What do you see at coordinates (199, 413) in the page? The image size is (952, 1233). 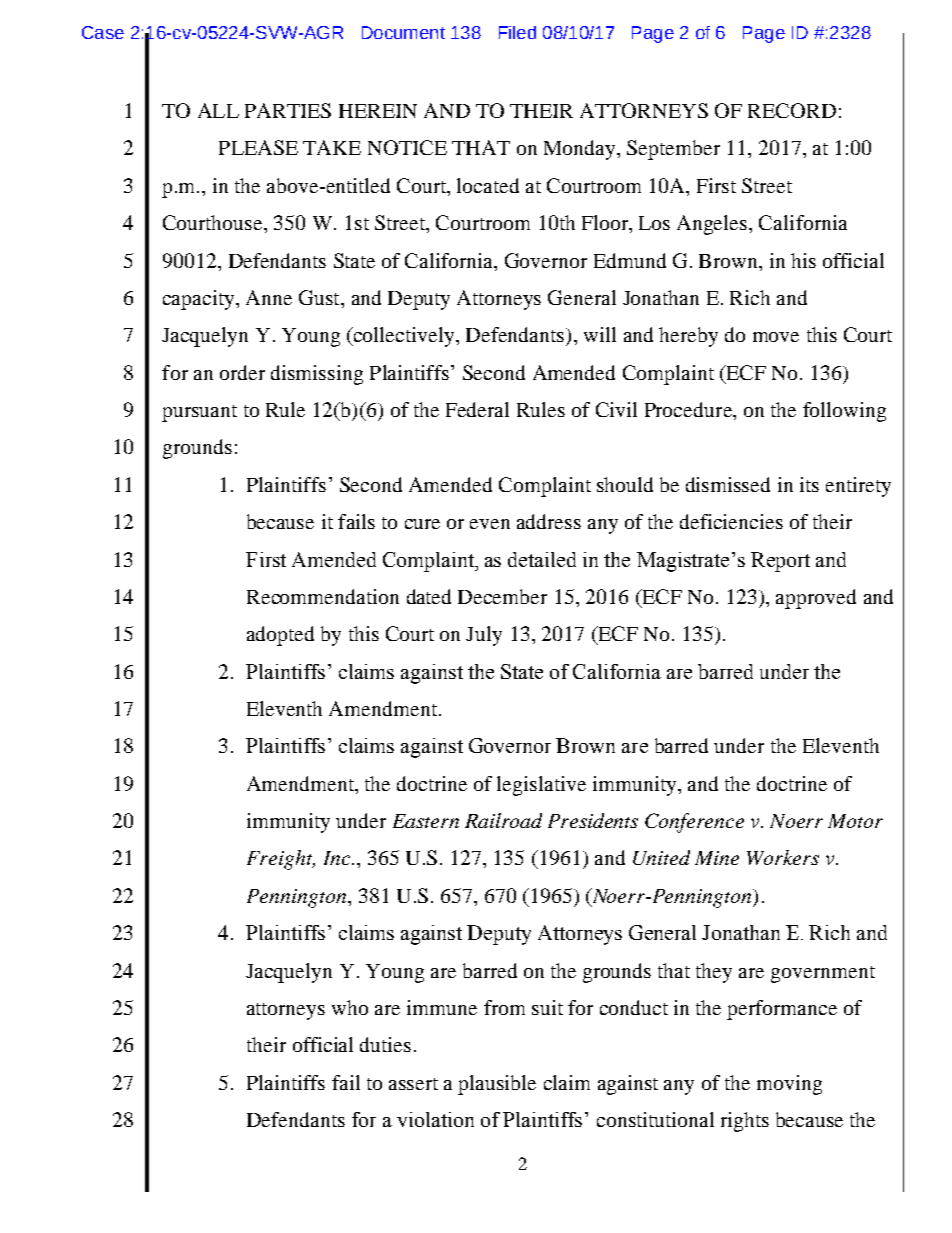 I see `pursuant` at bounding box center [199, 413].
